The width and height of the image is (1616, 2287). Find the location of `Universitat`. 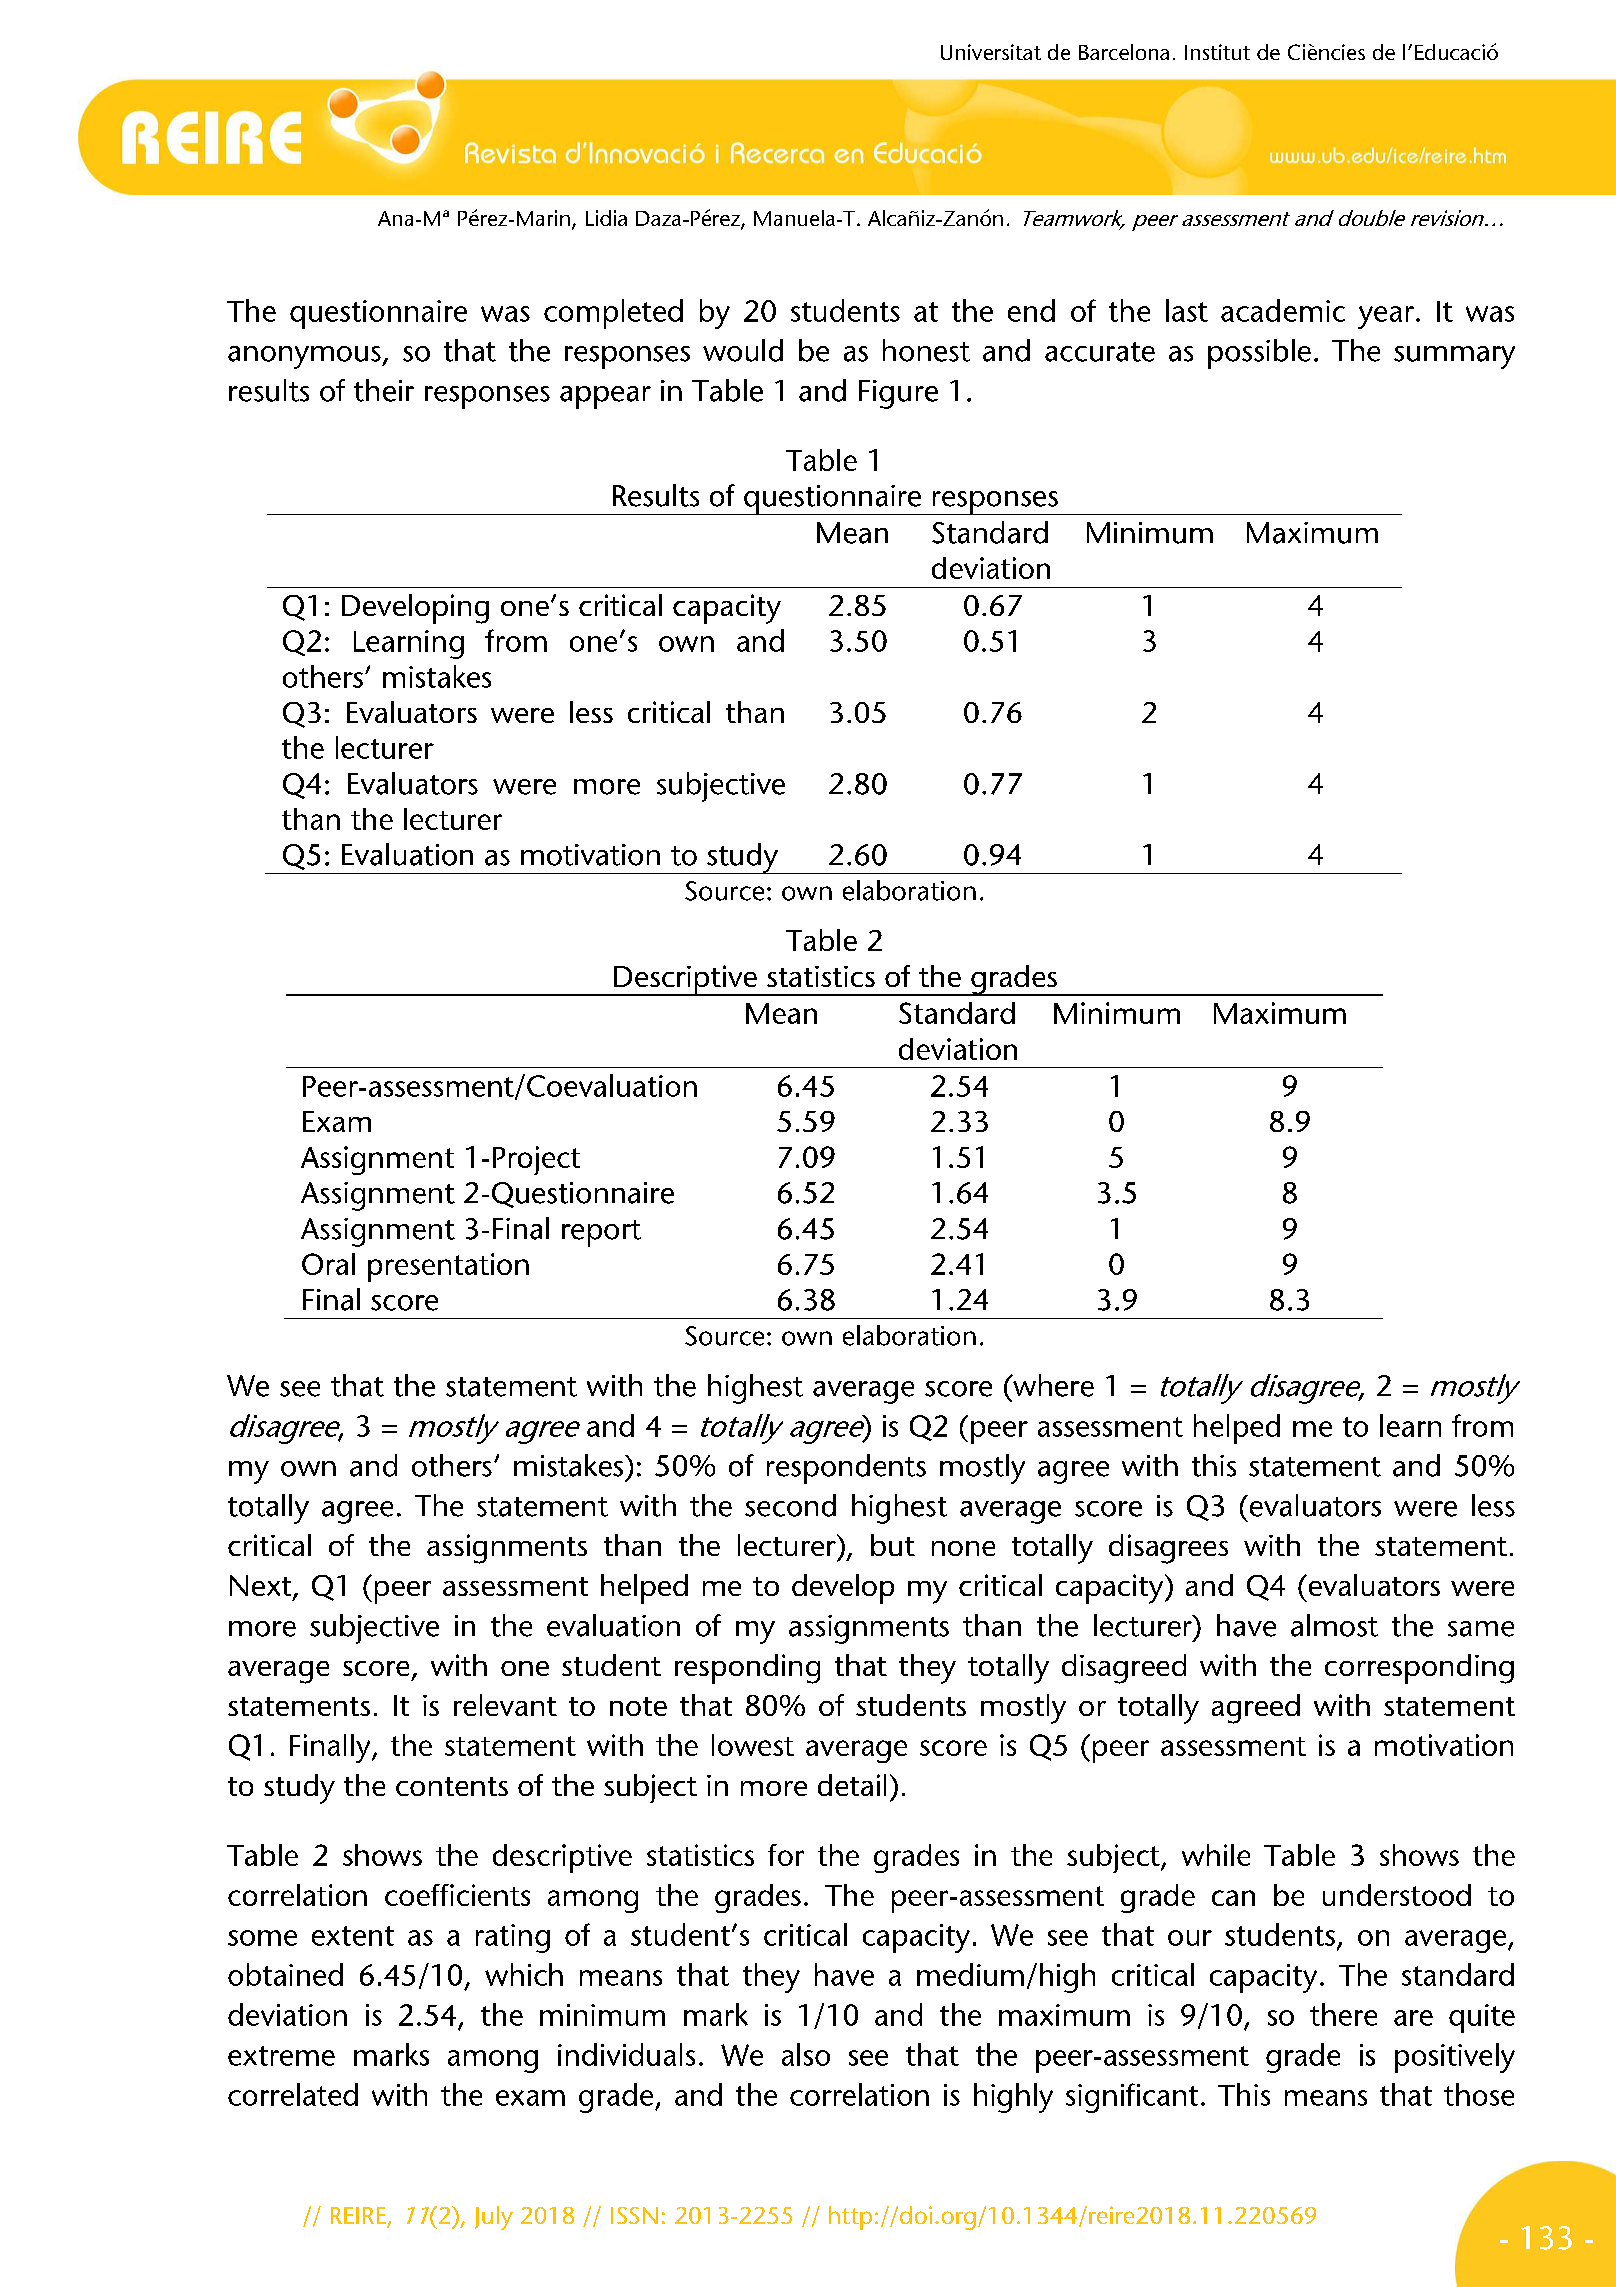

Universitat is located at coordinates (991, 52).
